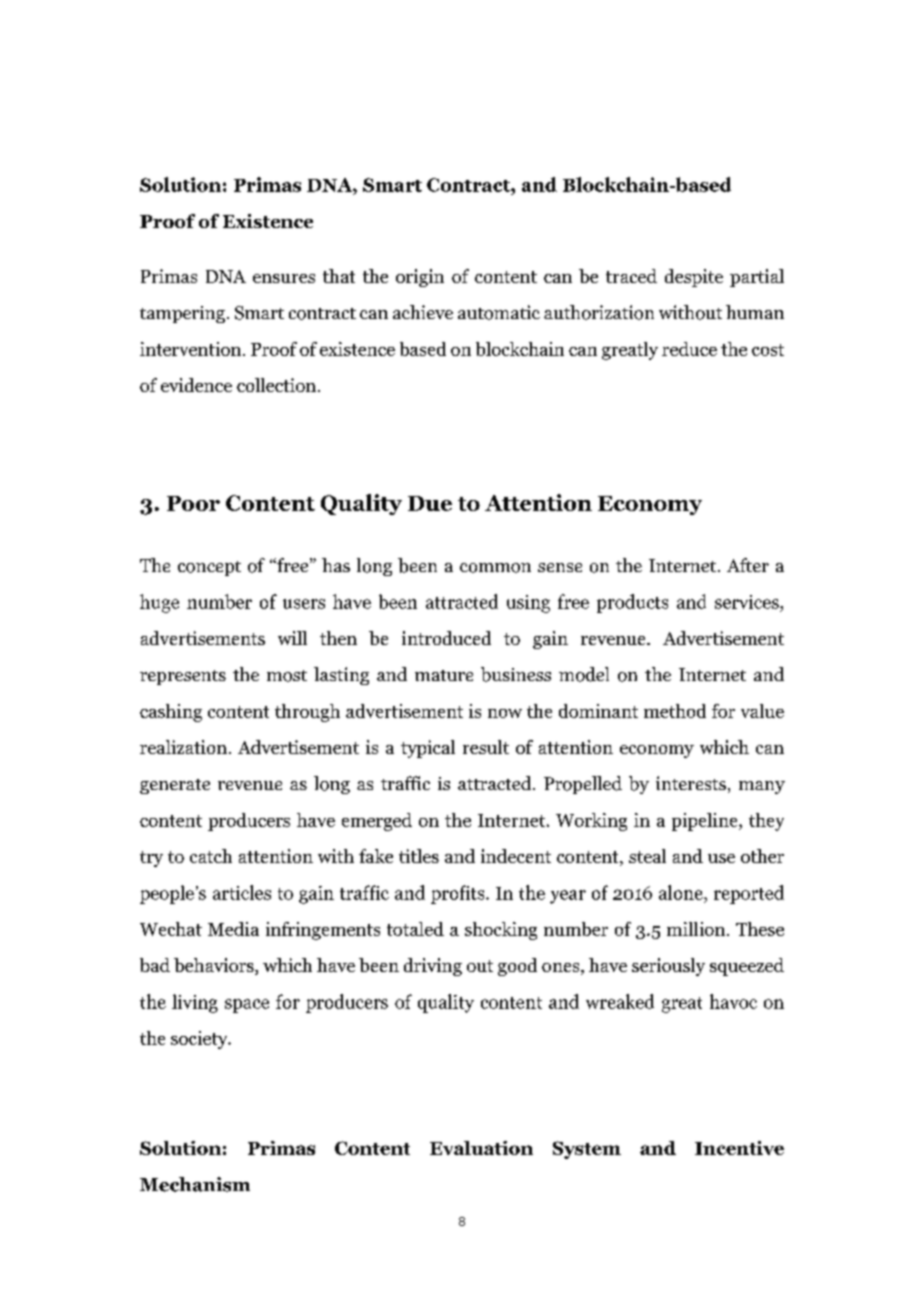 This page has width=924, height=1308. Describe the element at coordinates (495, 568) in the page. I see `common` at that location.
